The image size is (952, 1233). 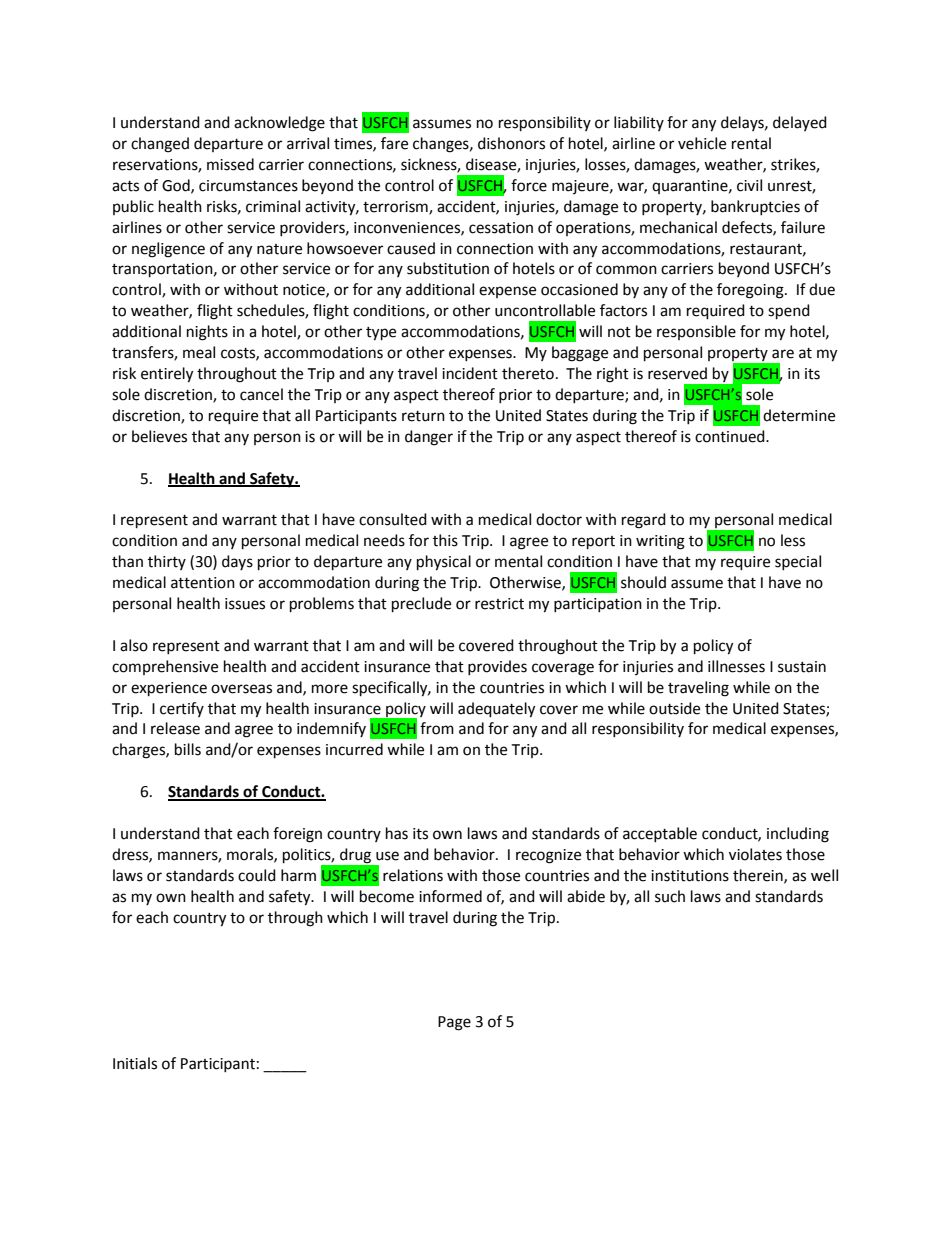 I want to click on dishonors, so click(x=511, y=143).
